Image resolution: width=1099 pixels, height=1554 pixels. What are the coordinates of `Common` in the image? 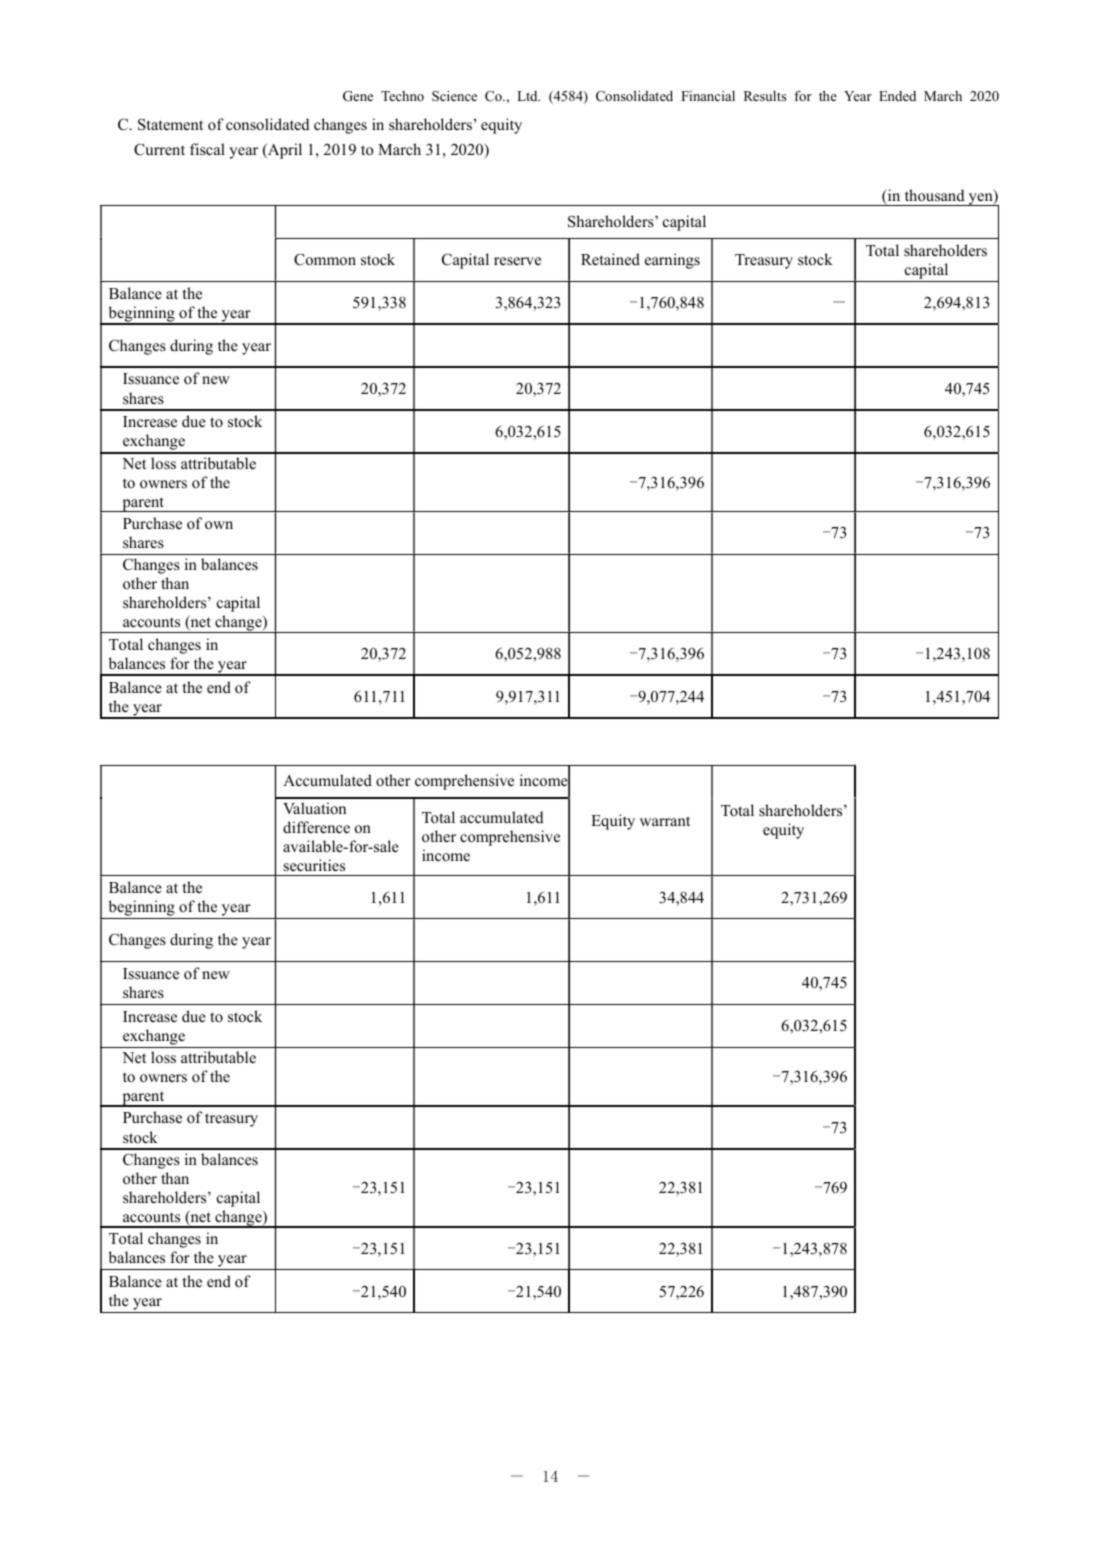 It's located at (325, 259).
